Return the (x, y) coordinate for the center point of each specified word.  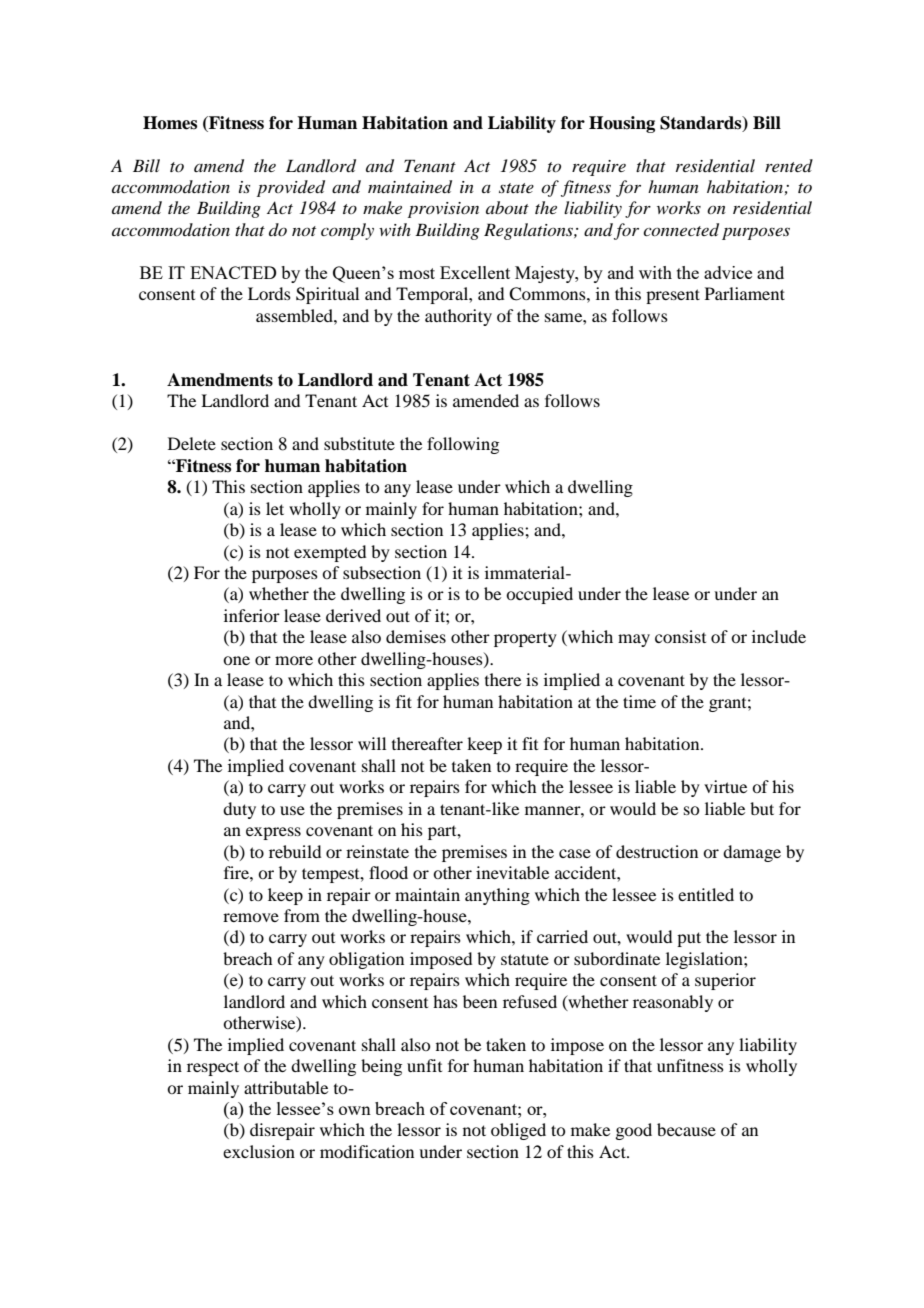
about (507, 207)
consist (680, 636)
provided (291, 188)
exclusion (259, 1151)
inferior (252, 615)
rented (789, 165)
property (525, 640)
